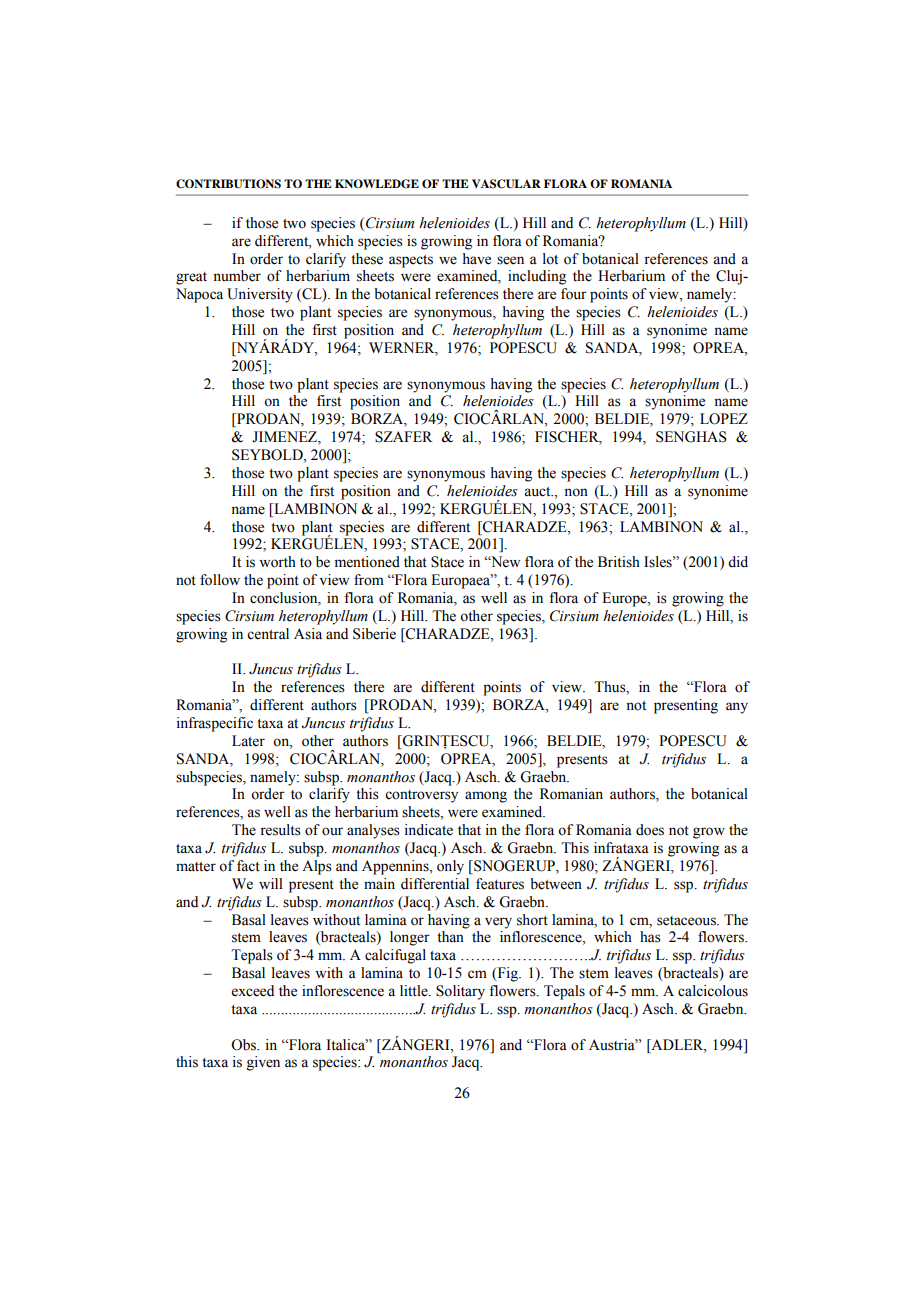 This document has height=1308, width=924. I want to click on lot, so click(550, 259).
